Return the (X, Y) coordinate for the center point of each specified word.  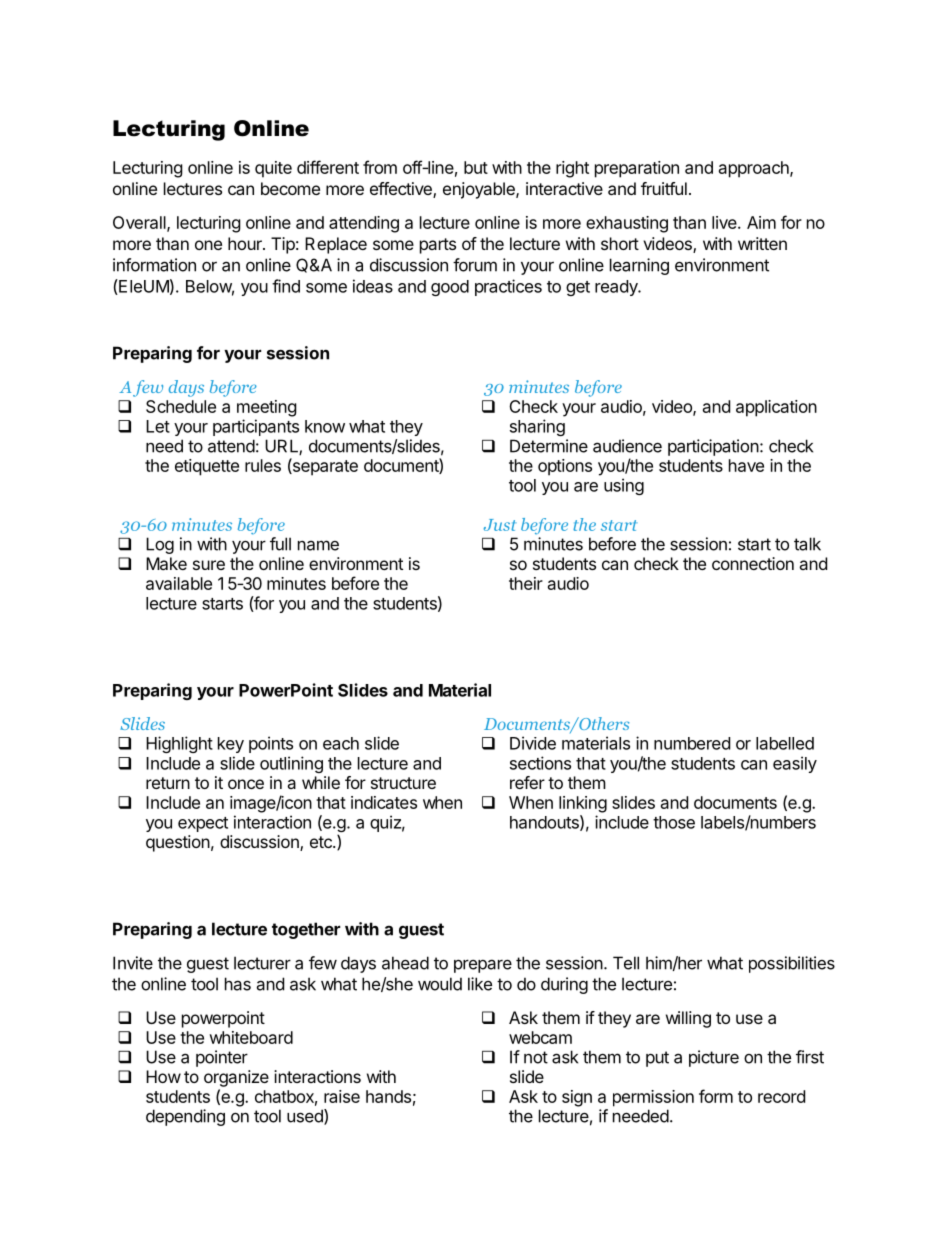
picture (714, 1058)
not (536, 1057)
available (179, 583)
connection (753, 563)
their (526, 583)
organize (236, 1078)
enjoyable (480, 190)
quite (273, 169)
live (725, 222)
